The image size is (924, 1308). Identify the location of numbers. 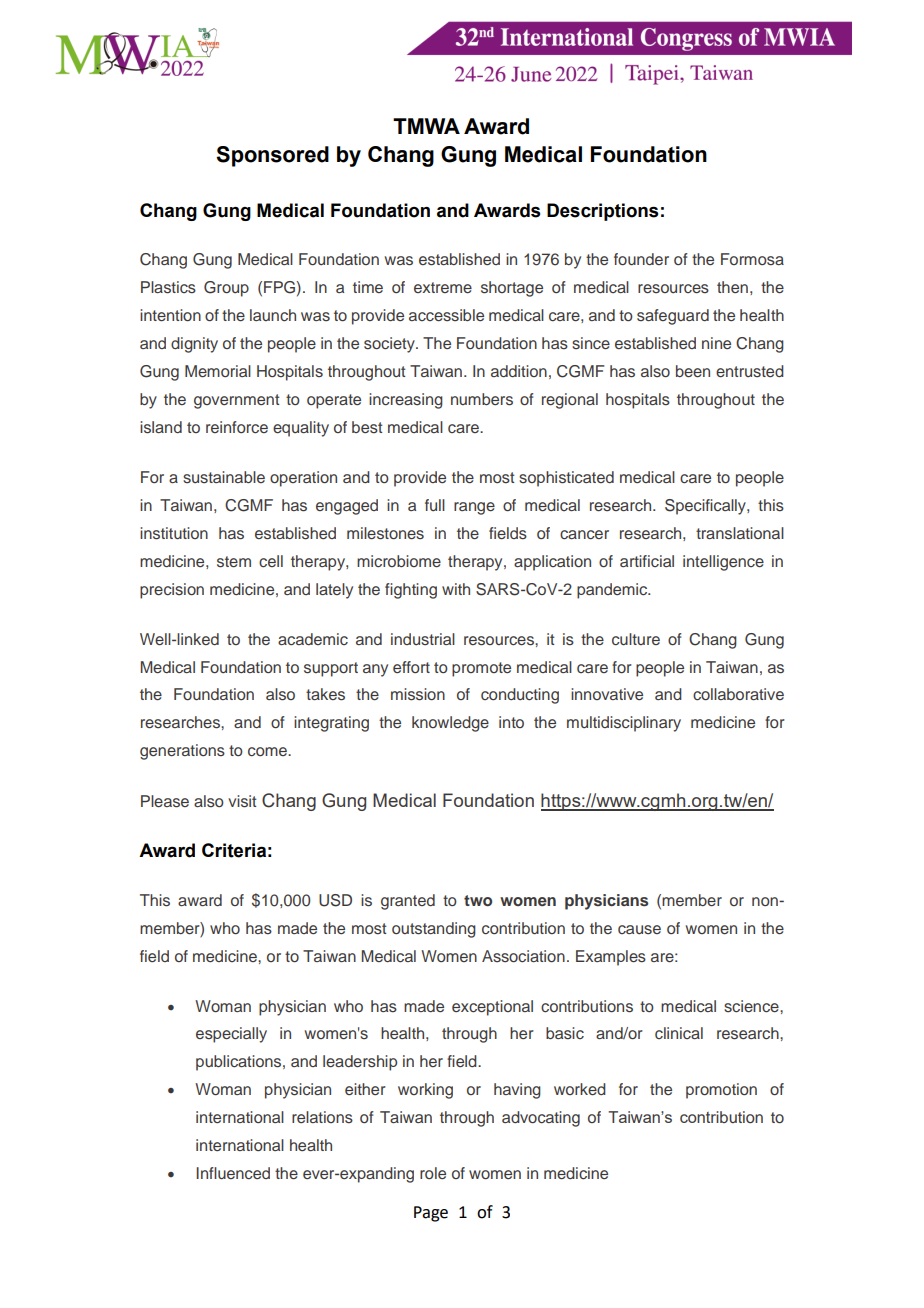
(482, 399).
